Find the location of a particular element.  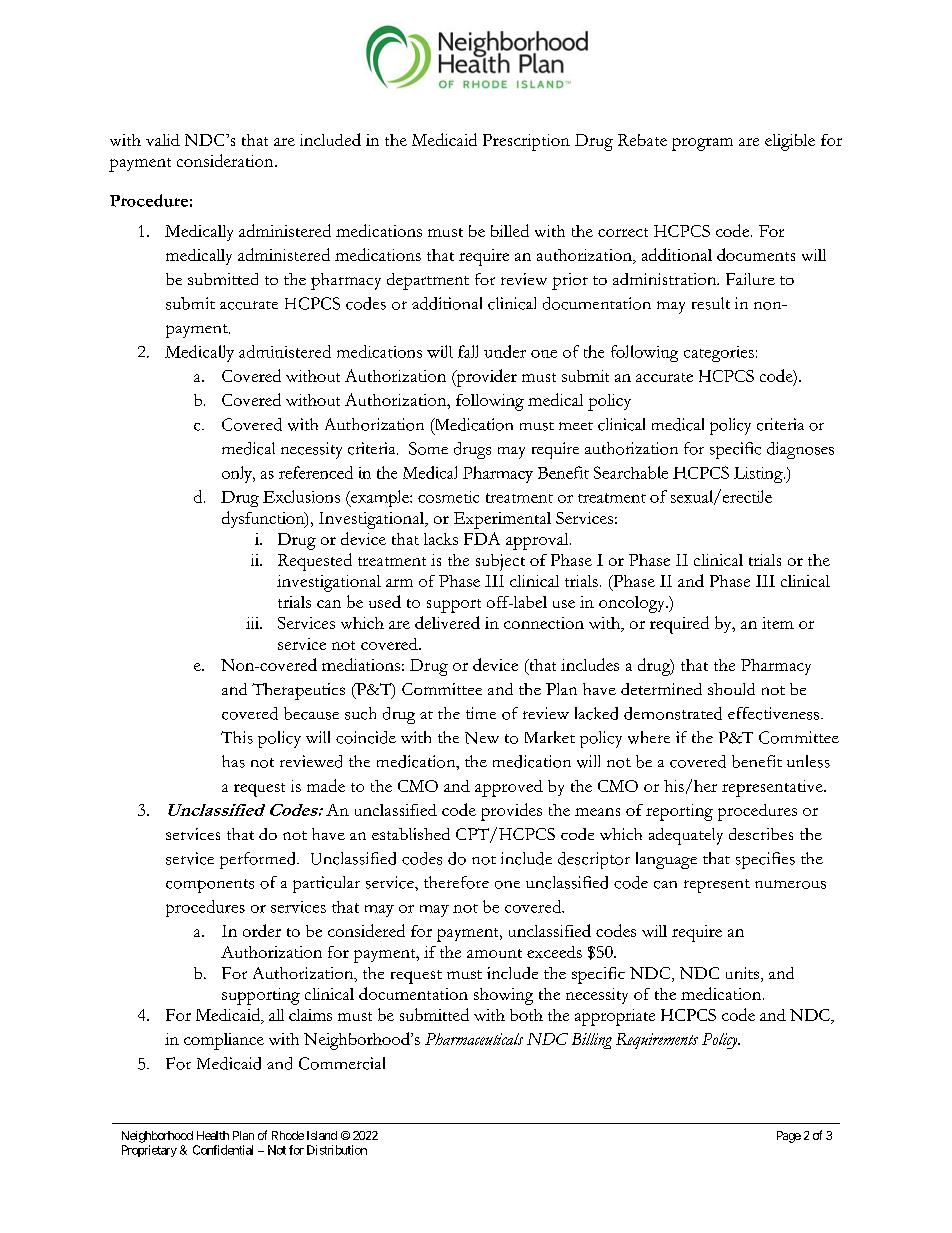

Health is located at coordinates (213, 1135).
